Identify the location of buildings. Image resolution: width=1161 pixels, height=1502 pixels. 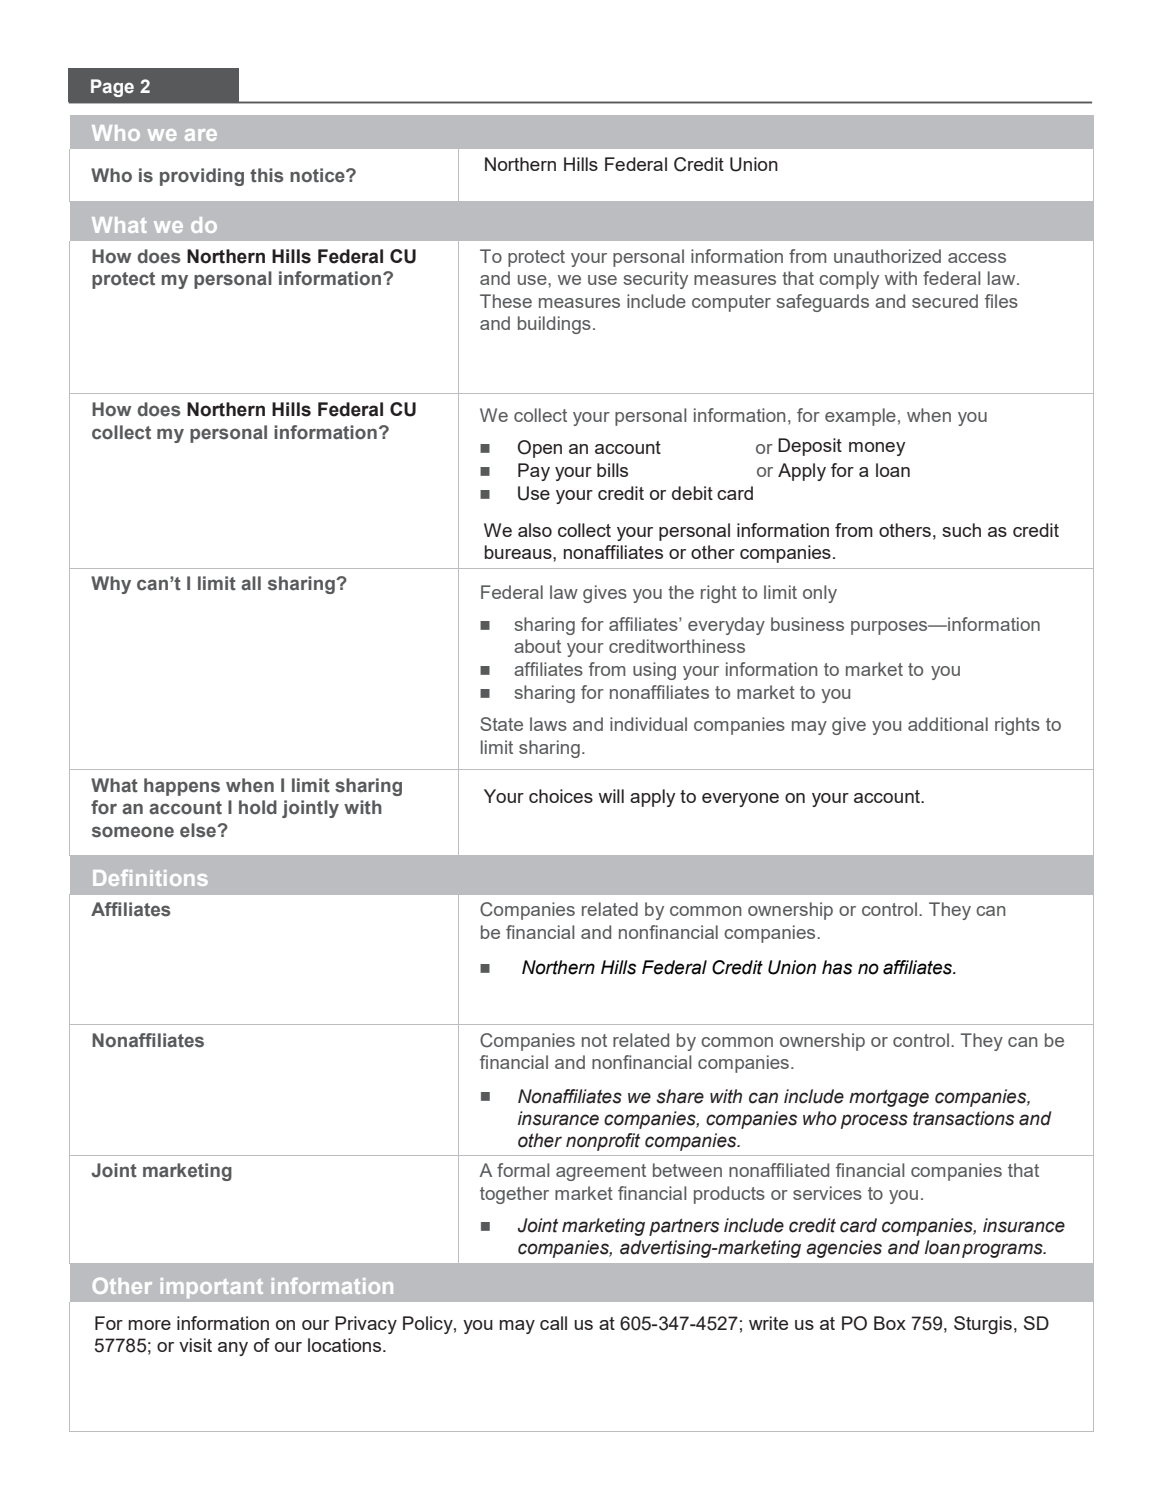
(554, 325).
